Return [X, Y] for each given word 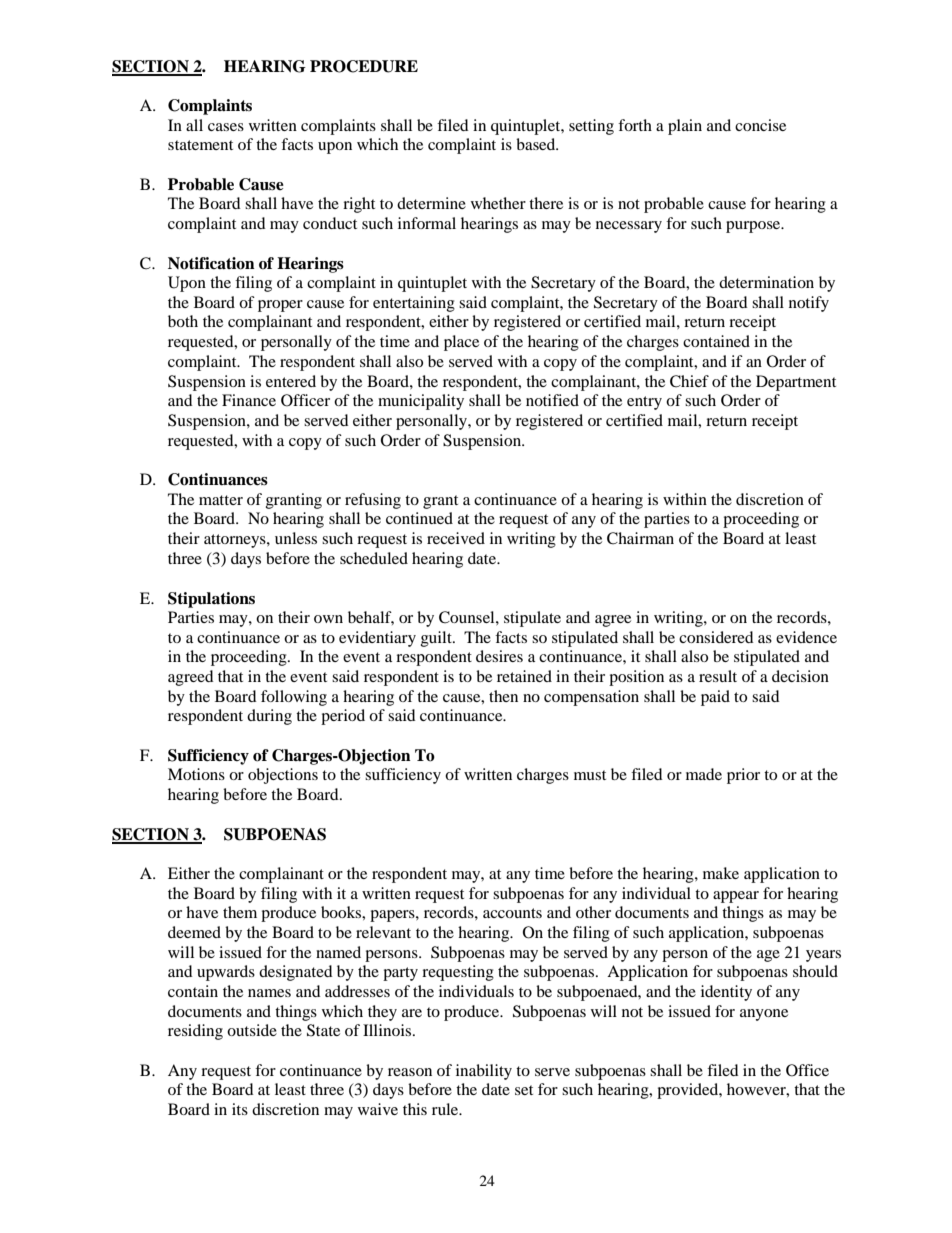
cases [226, 127]
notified [552, 400]
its [240, 1109]
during [269, 717]
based [537, 144]
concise [760, 125]
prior [743, 776]
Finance [249, 400]
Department [796, 383]
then [503, 696]
